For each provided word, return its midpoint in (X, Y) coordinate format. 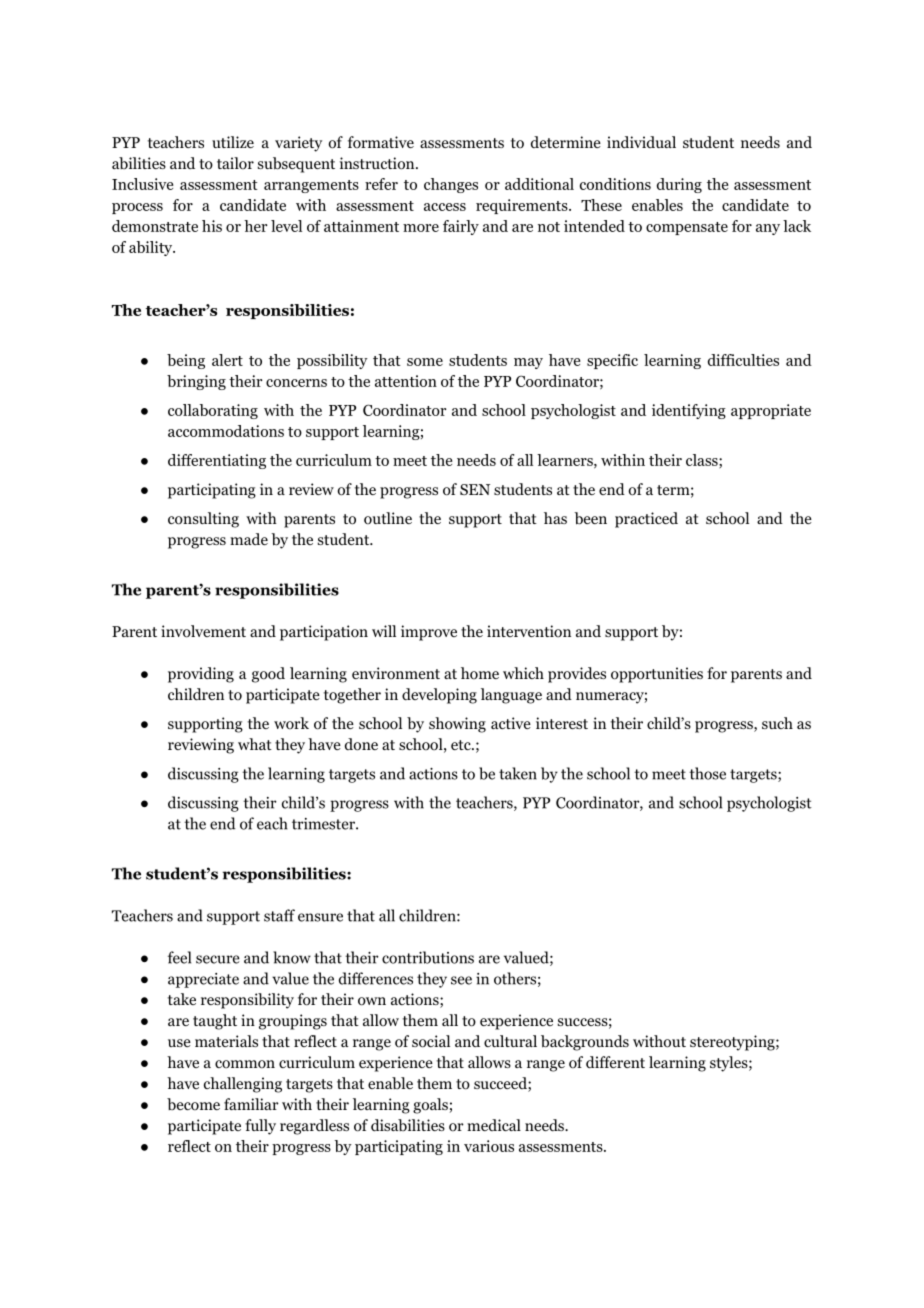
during (679, 185)
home (480, 673)
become (193, 1104)
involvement (203, 631)
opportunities (657, 675)
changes (451, 185)
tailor (235, 163)
